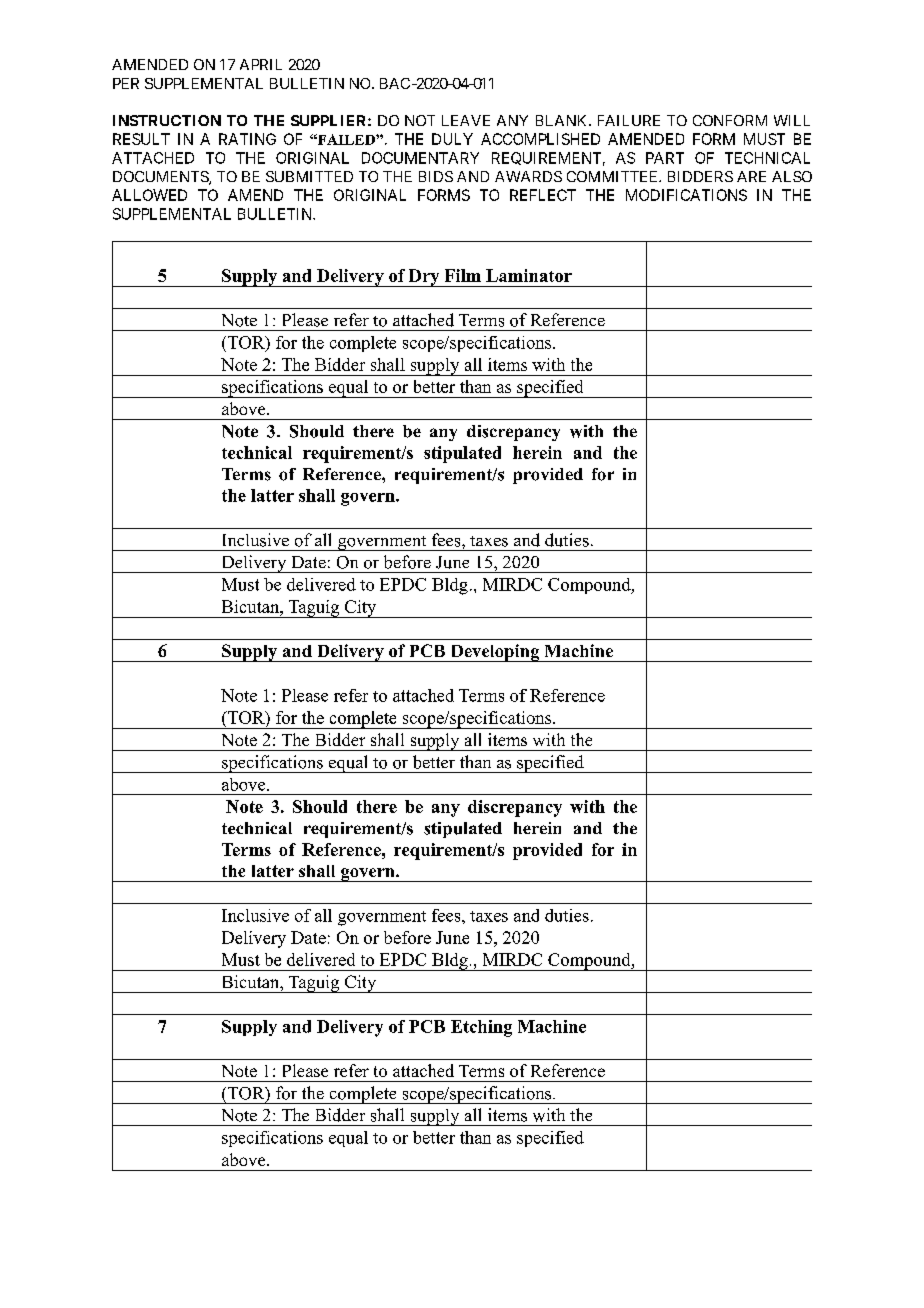 The width and height of the document is (924, 1308). Describe the element at coordinates (495, 653) in the document. I see `Developing` at that location.
